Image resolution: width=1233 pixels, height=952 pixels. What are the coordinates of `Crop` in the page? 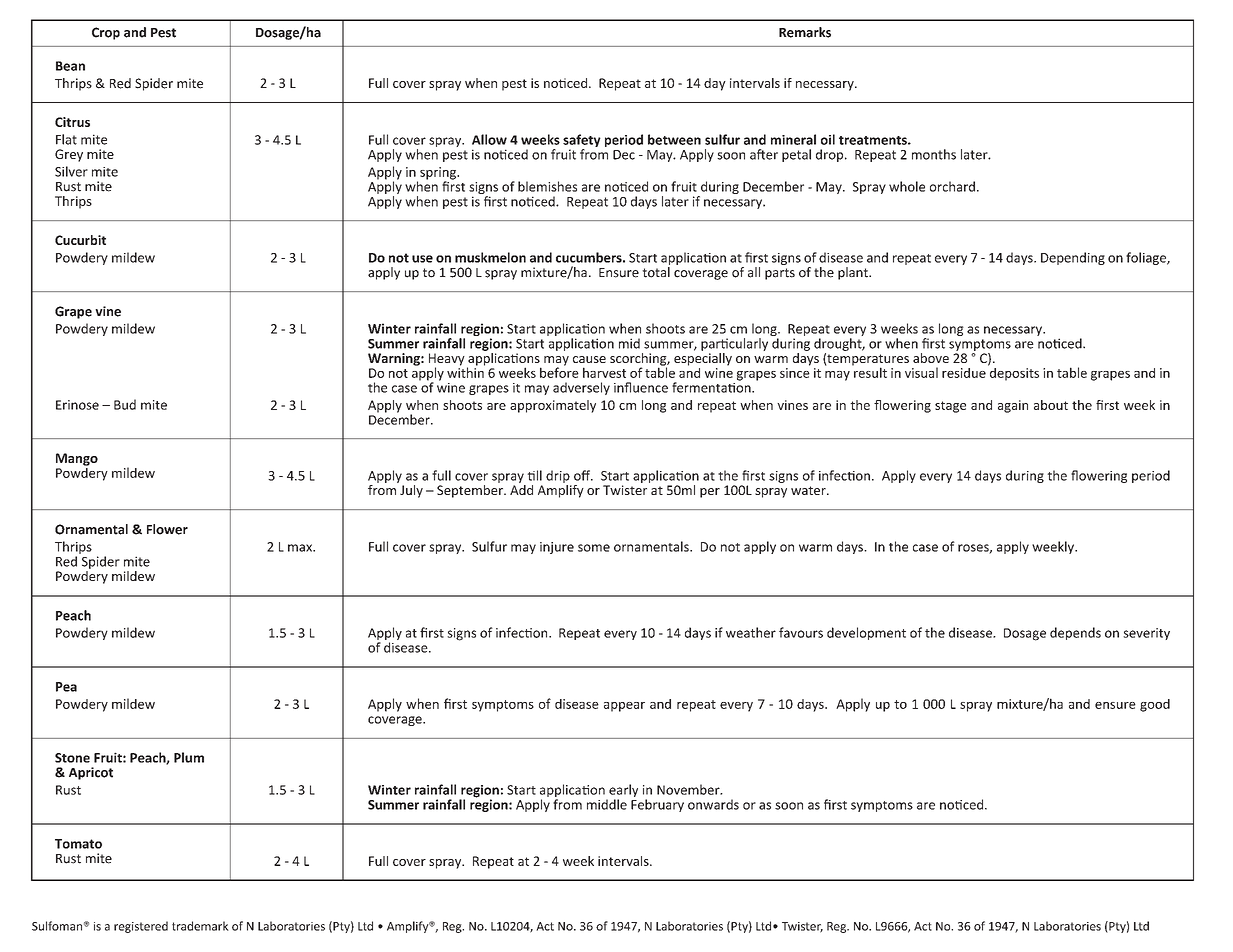 It's located at (106, 33).
